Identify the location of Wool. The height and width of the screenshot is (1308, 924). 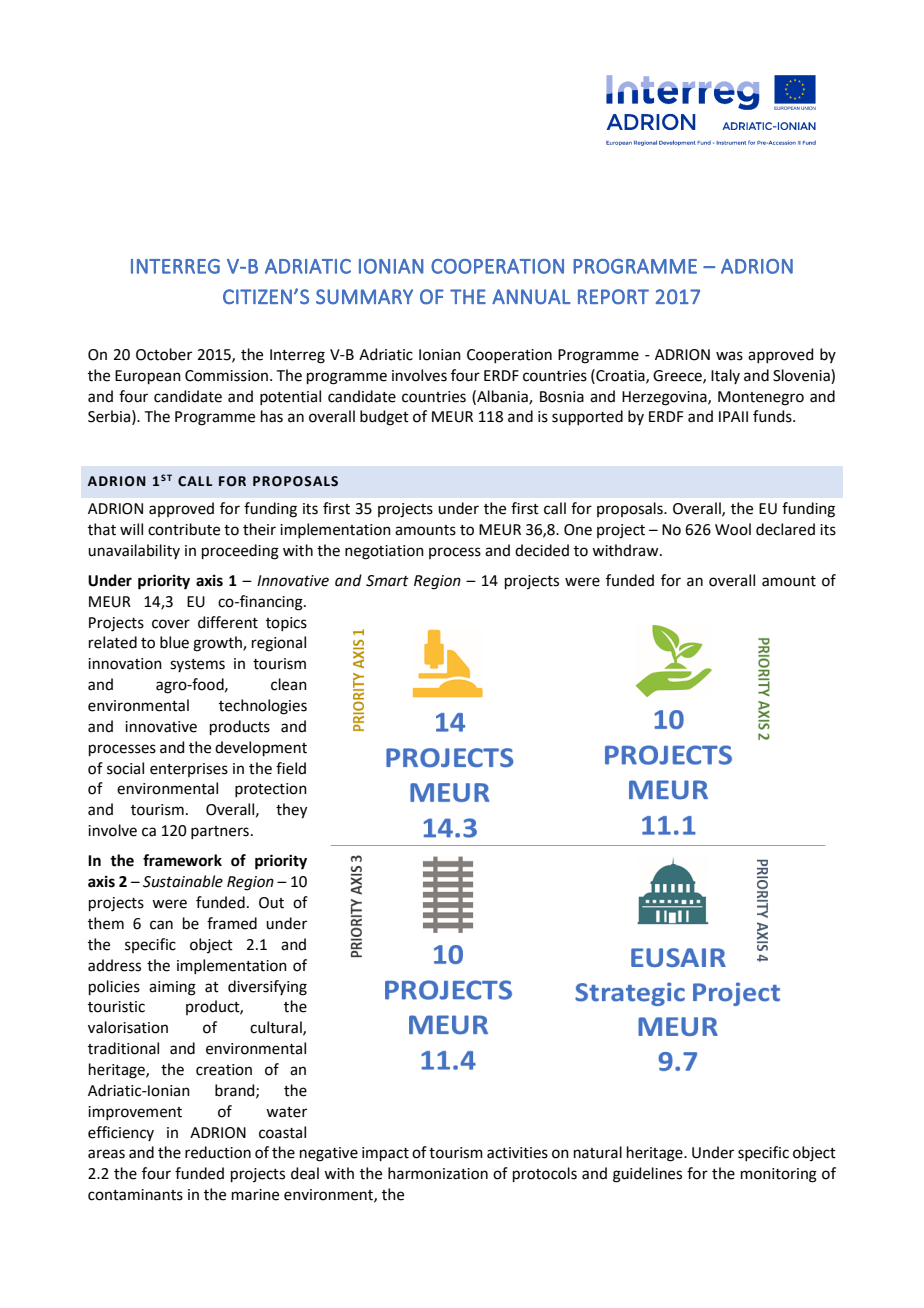
(733, 529).
